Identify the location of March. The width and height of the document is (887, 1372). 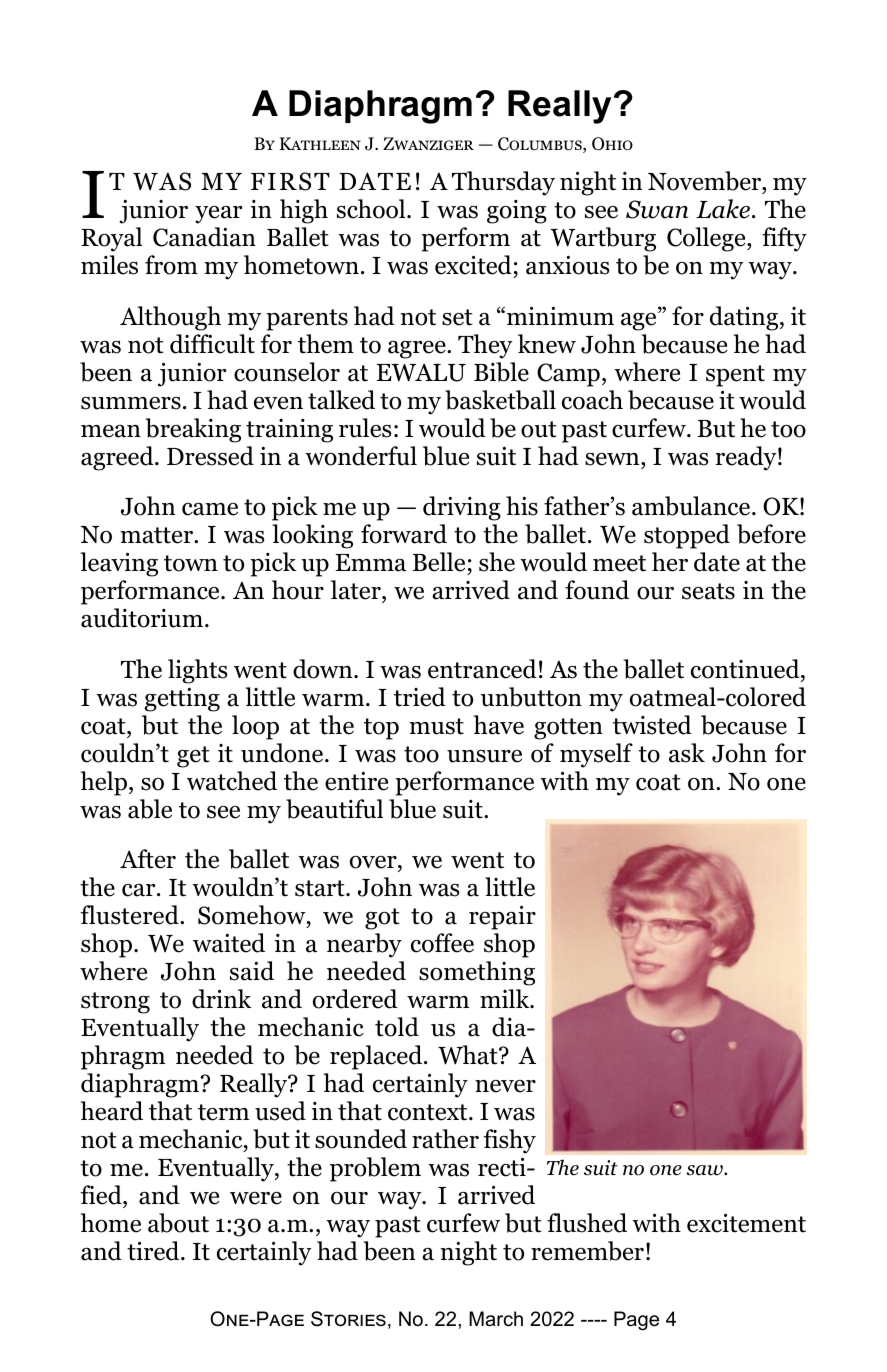
(496, 1319).
